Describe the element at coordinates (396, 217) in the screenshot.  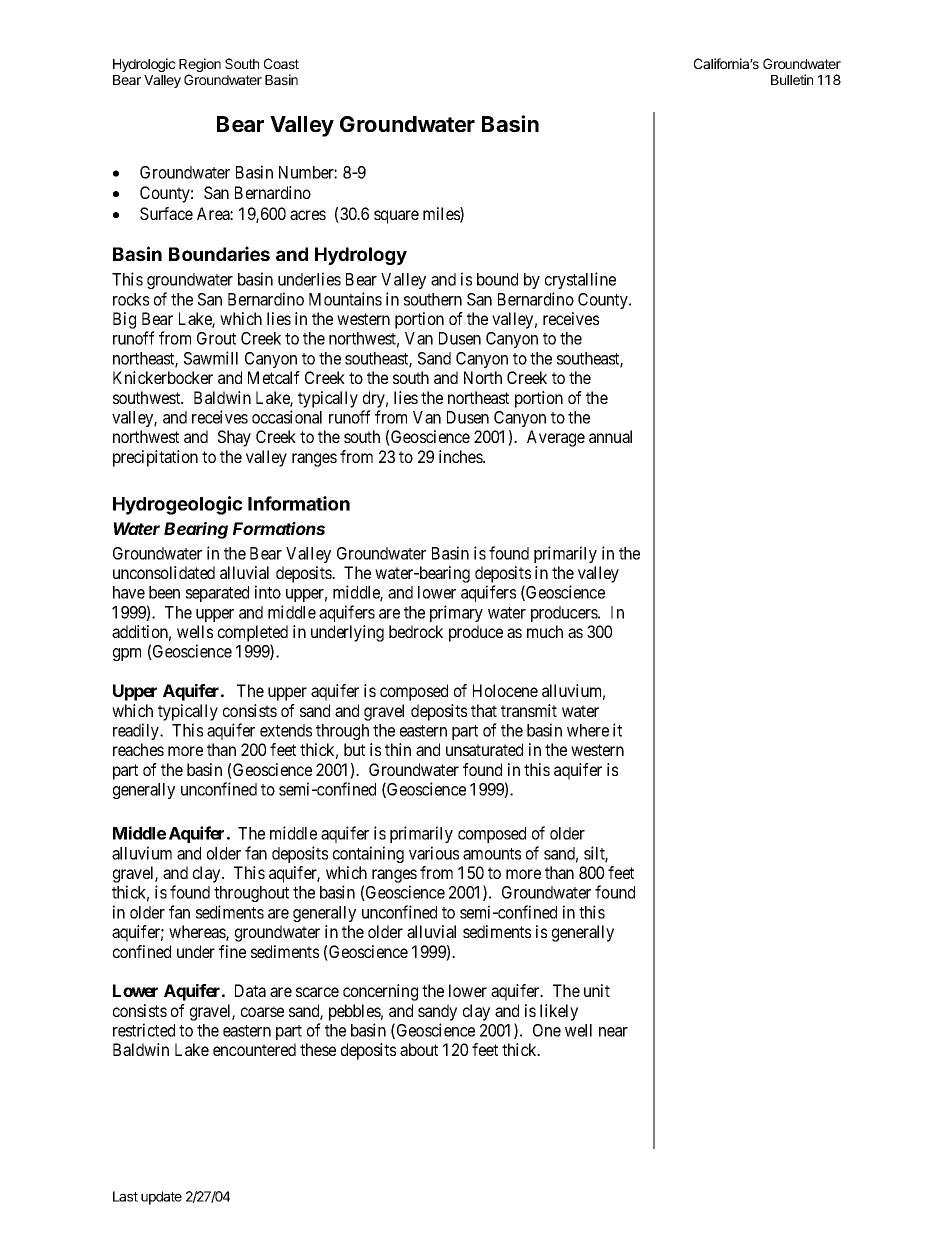
I see `square` at that location.
